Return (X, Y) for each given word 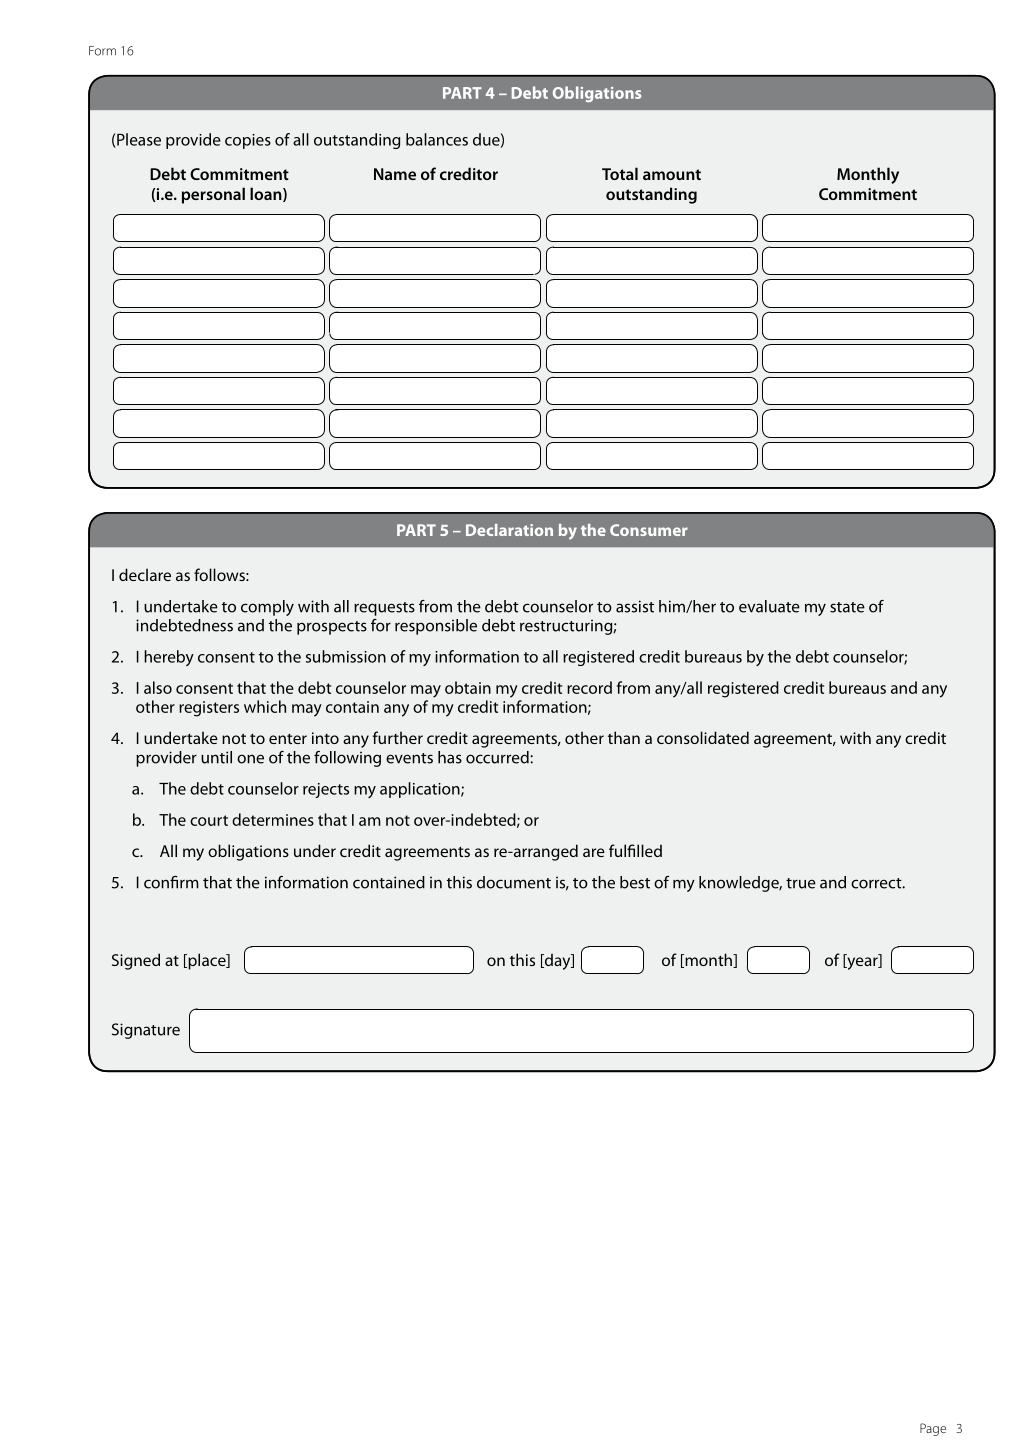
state (847, 607)
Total (620, 173)
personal (213, 195)
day (557, 961)
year (862, 963)
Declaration (509, 530)
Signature (146, 1031)
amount (672, 174)
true (801, 883)
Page (933, 1429)
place (207, 961)
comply (267, 608)
